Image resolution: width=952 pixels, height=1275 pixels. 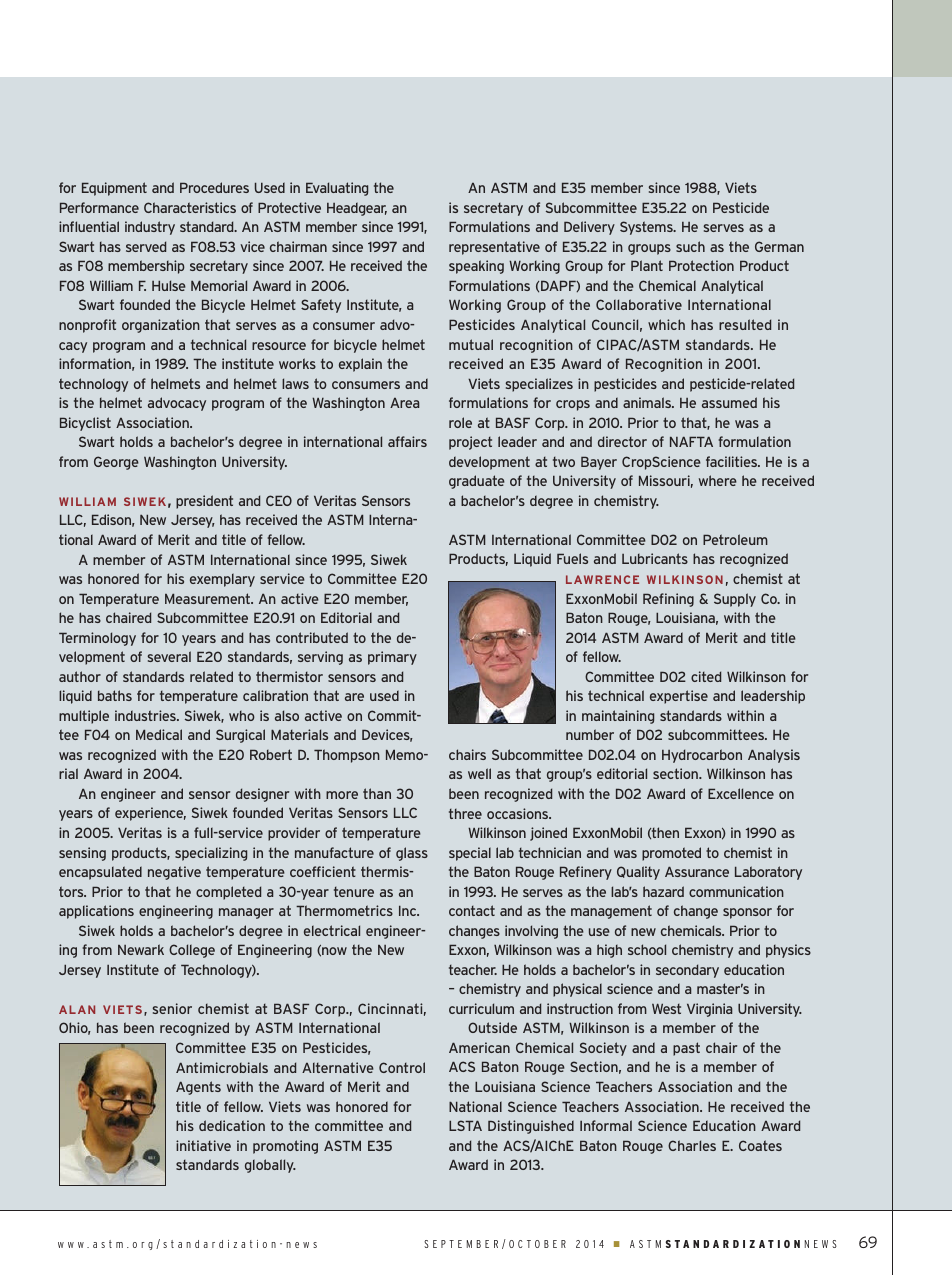 I want to click on such, so click(x=690, y=246).
